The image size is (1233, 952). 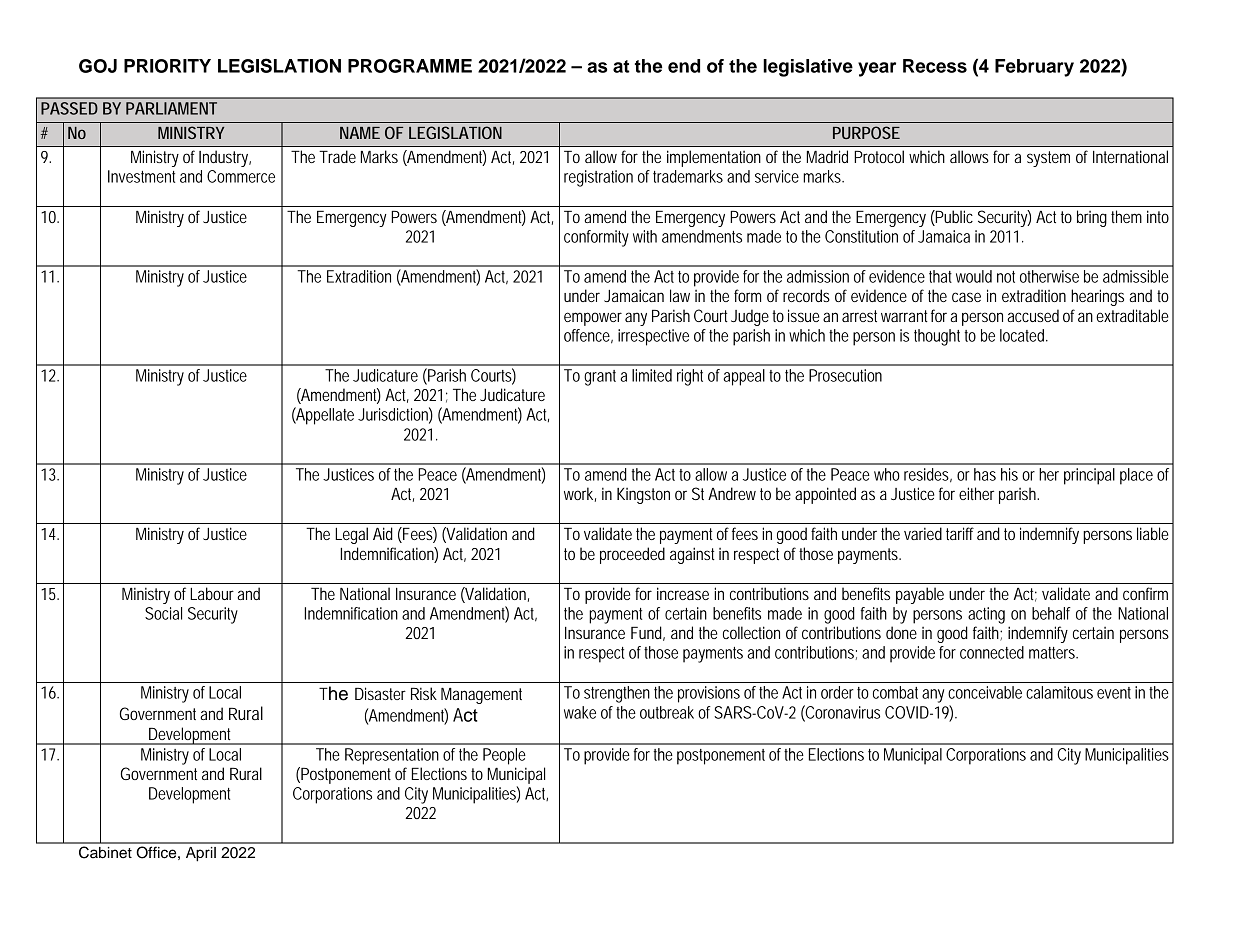 I want to click on PRIORITY, so click(x=167, y=66).
